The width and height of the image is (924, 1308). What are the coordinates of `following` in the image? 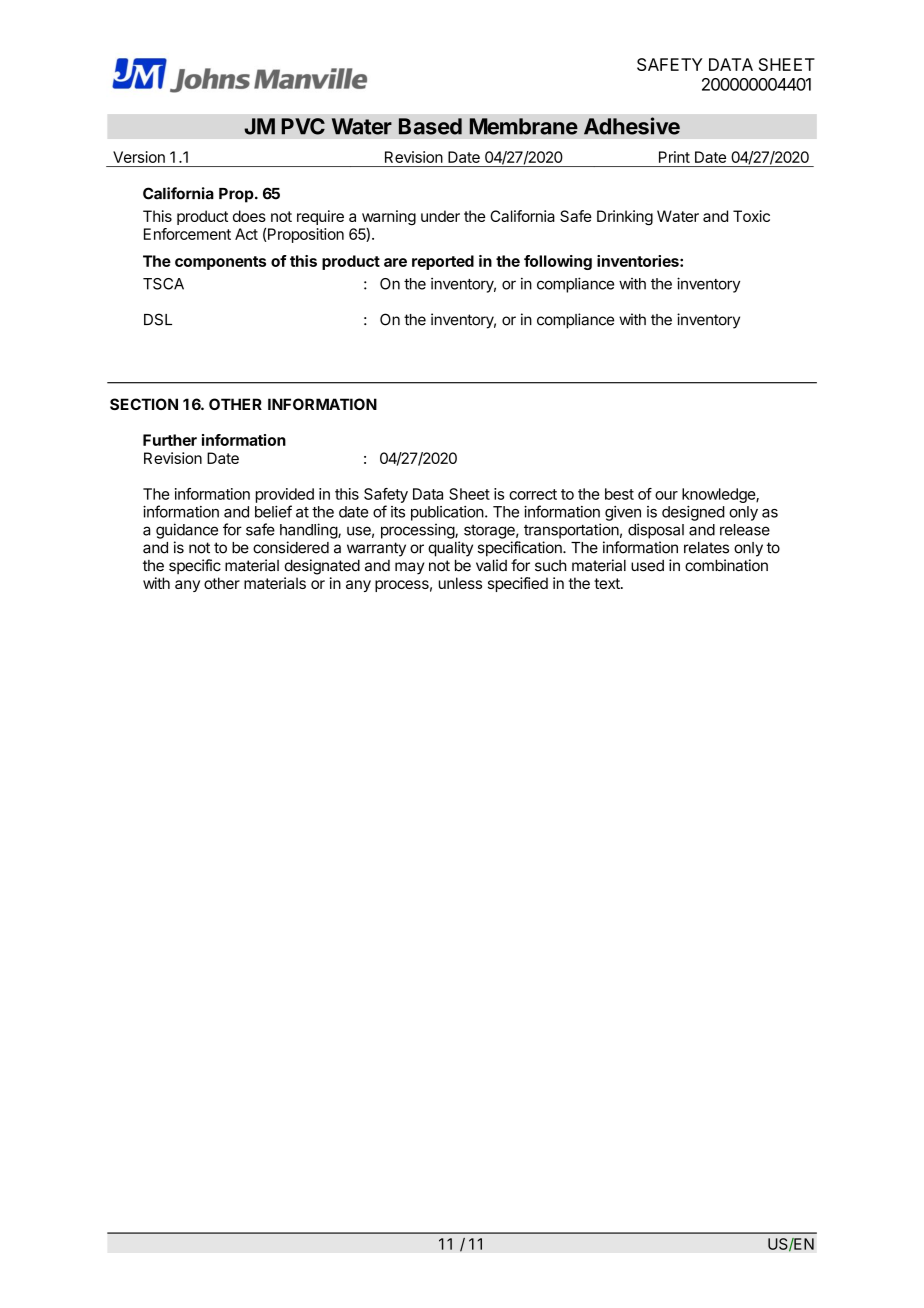 It's located at (558, 262).
